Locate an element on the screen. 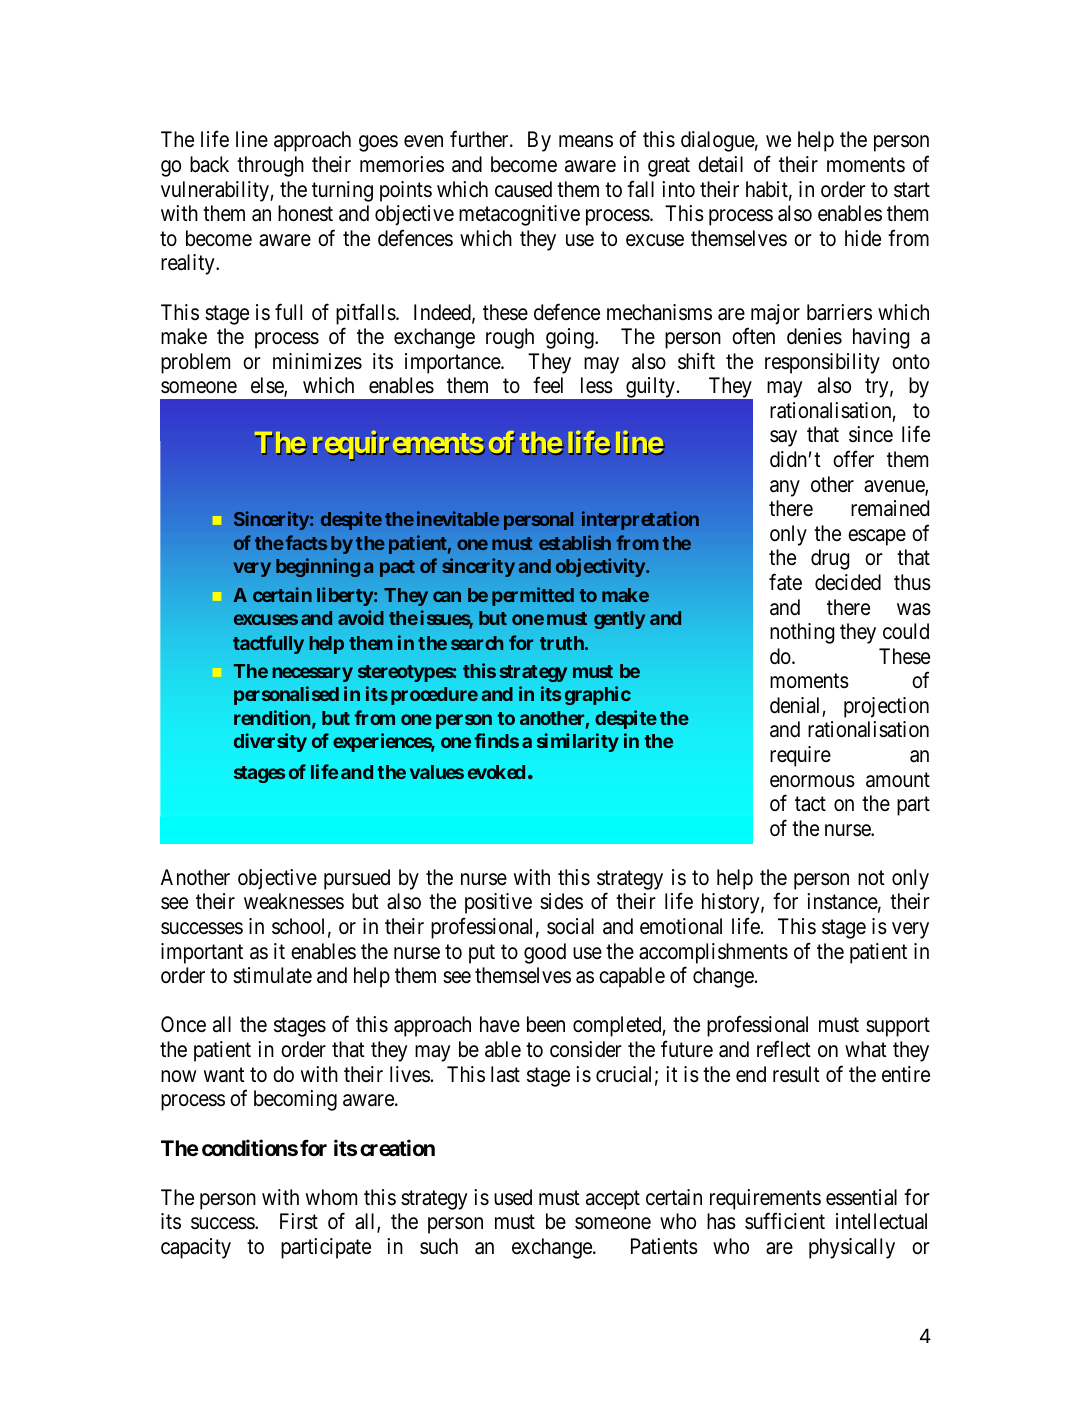 The image size is (1090, 1411). means is located at coordinates (586, 142).
